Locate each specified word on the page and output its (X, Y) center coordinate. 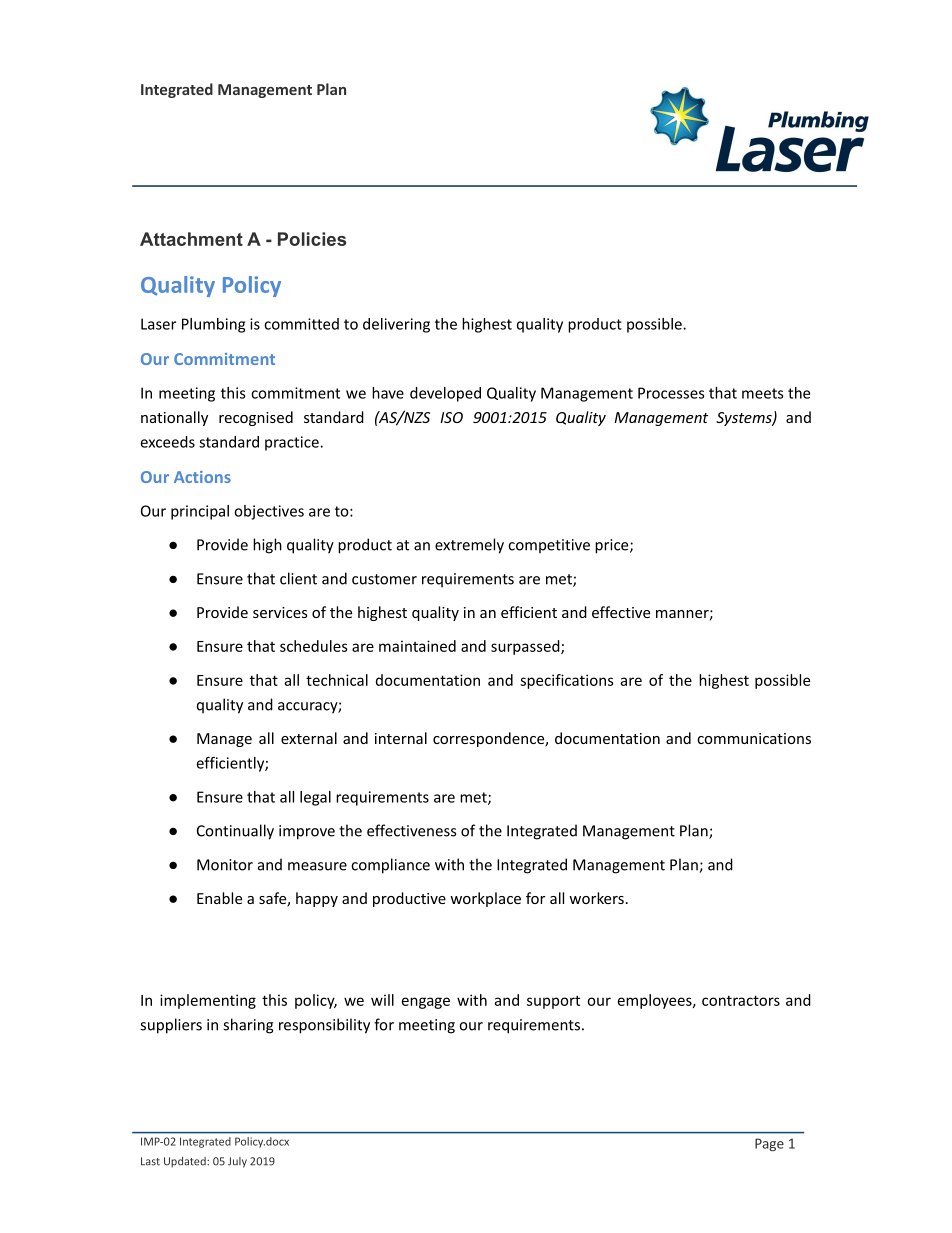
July (237, 1162)
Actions (202, 477)
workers (596, 898)
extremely (469, 546)
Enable (219, 898)
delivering (396, 325)
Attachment (191, 239)
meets (762, 393)
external (309, 738)
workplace (485, 899)
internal (401, 738)
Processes (671, 393)
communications (754, 738)
